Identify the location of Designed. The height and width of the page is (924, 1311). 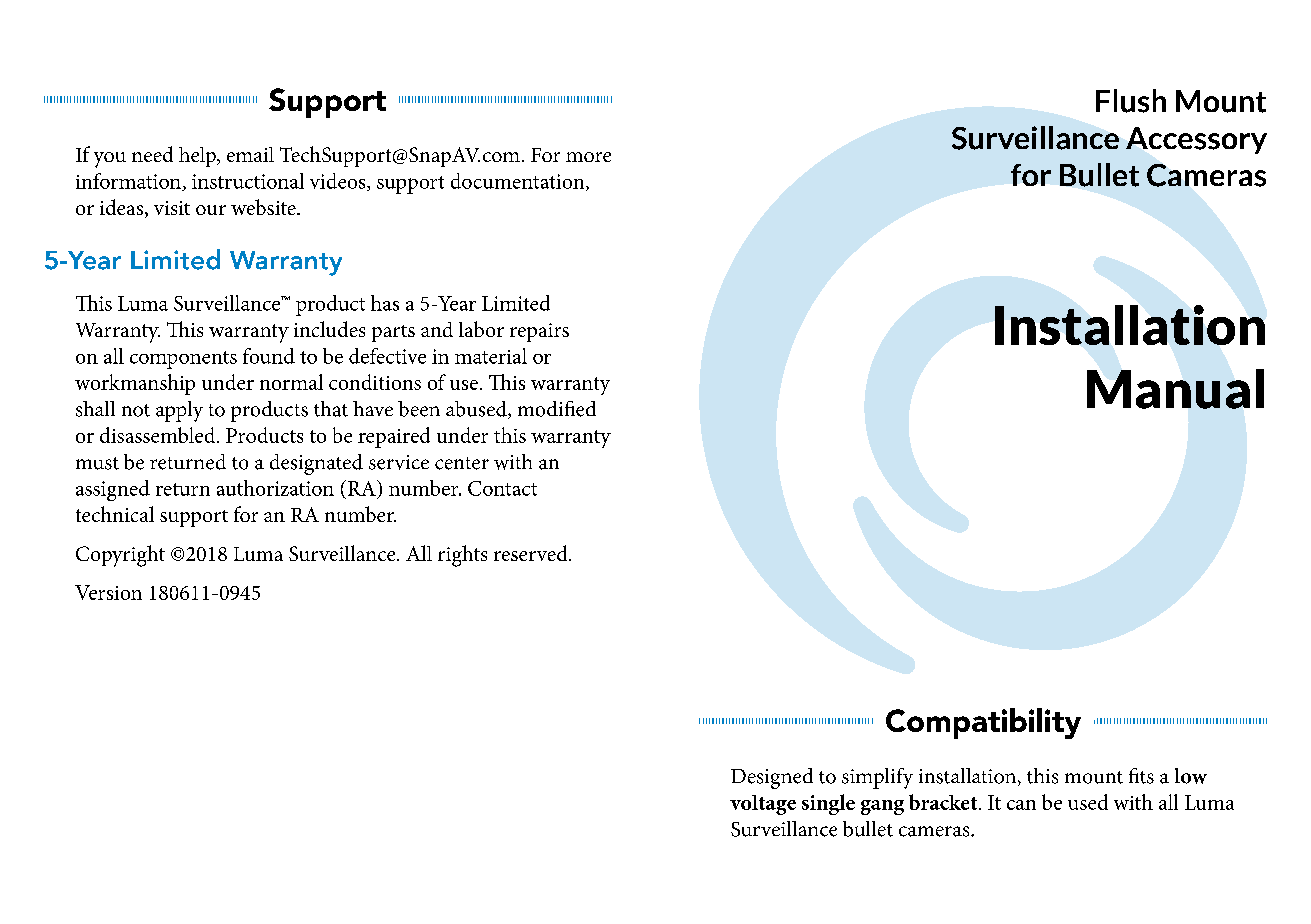
(772, 778).
